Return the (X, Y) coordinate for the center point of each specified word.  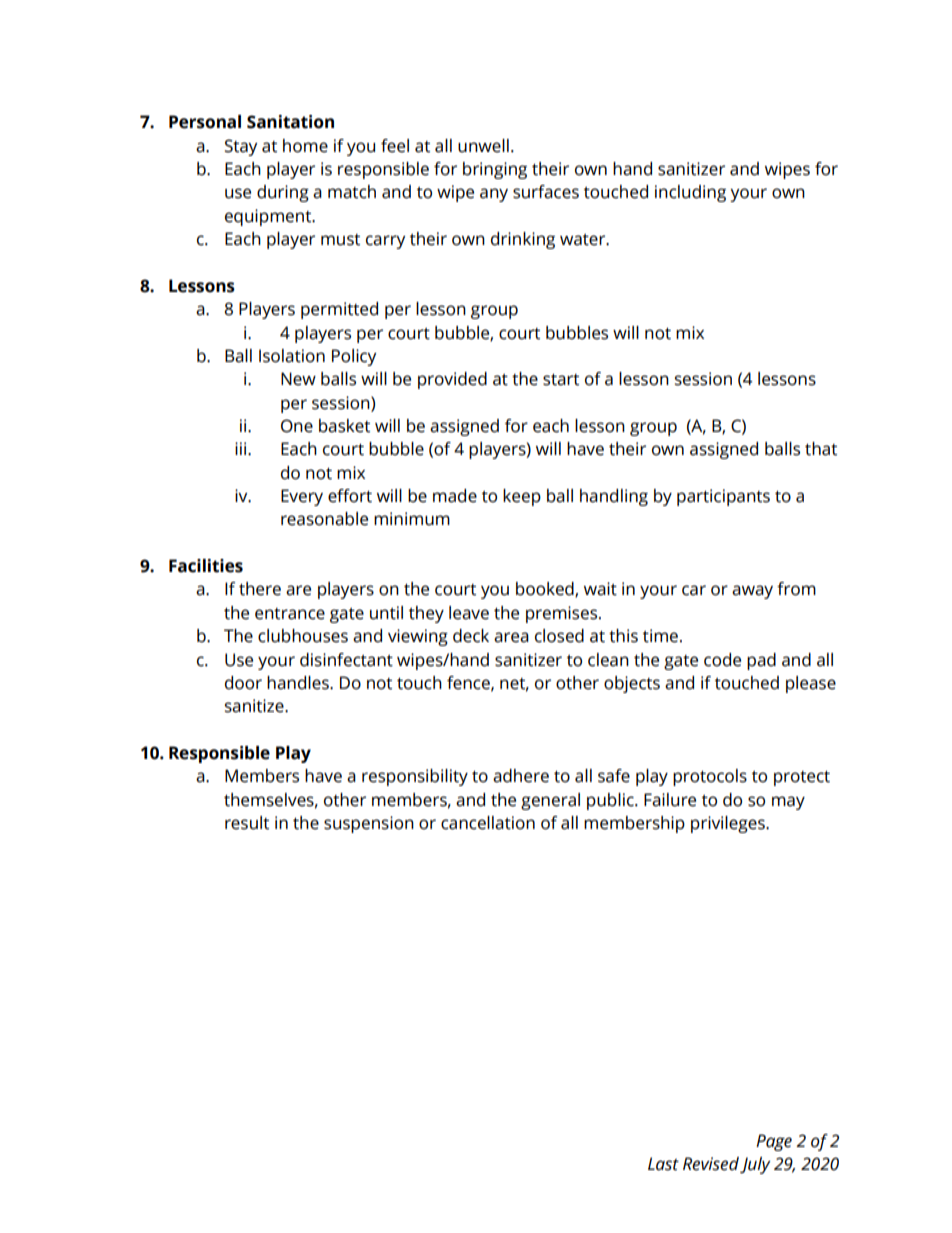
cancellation (488, 823)
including (690, 193)
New (298, 379)
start (561, 380)
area (511, 637)
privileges (729, 824)
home (305, 146)
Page (774, 1142)
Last (663, 1164)
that (821, 449)
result (247, 823)
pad (761, 661)
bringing (495, 170)
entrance (290, 614)
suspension (369, 824)
